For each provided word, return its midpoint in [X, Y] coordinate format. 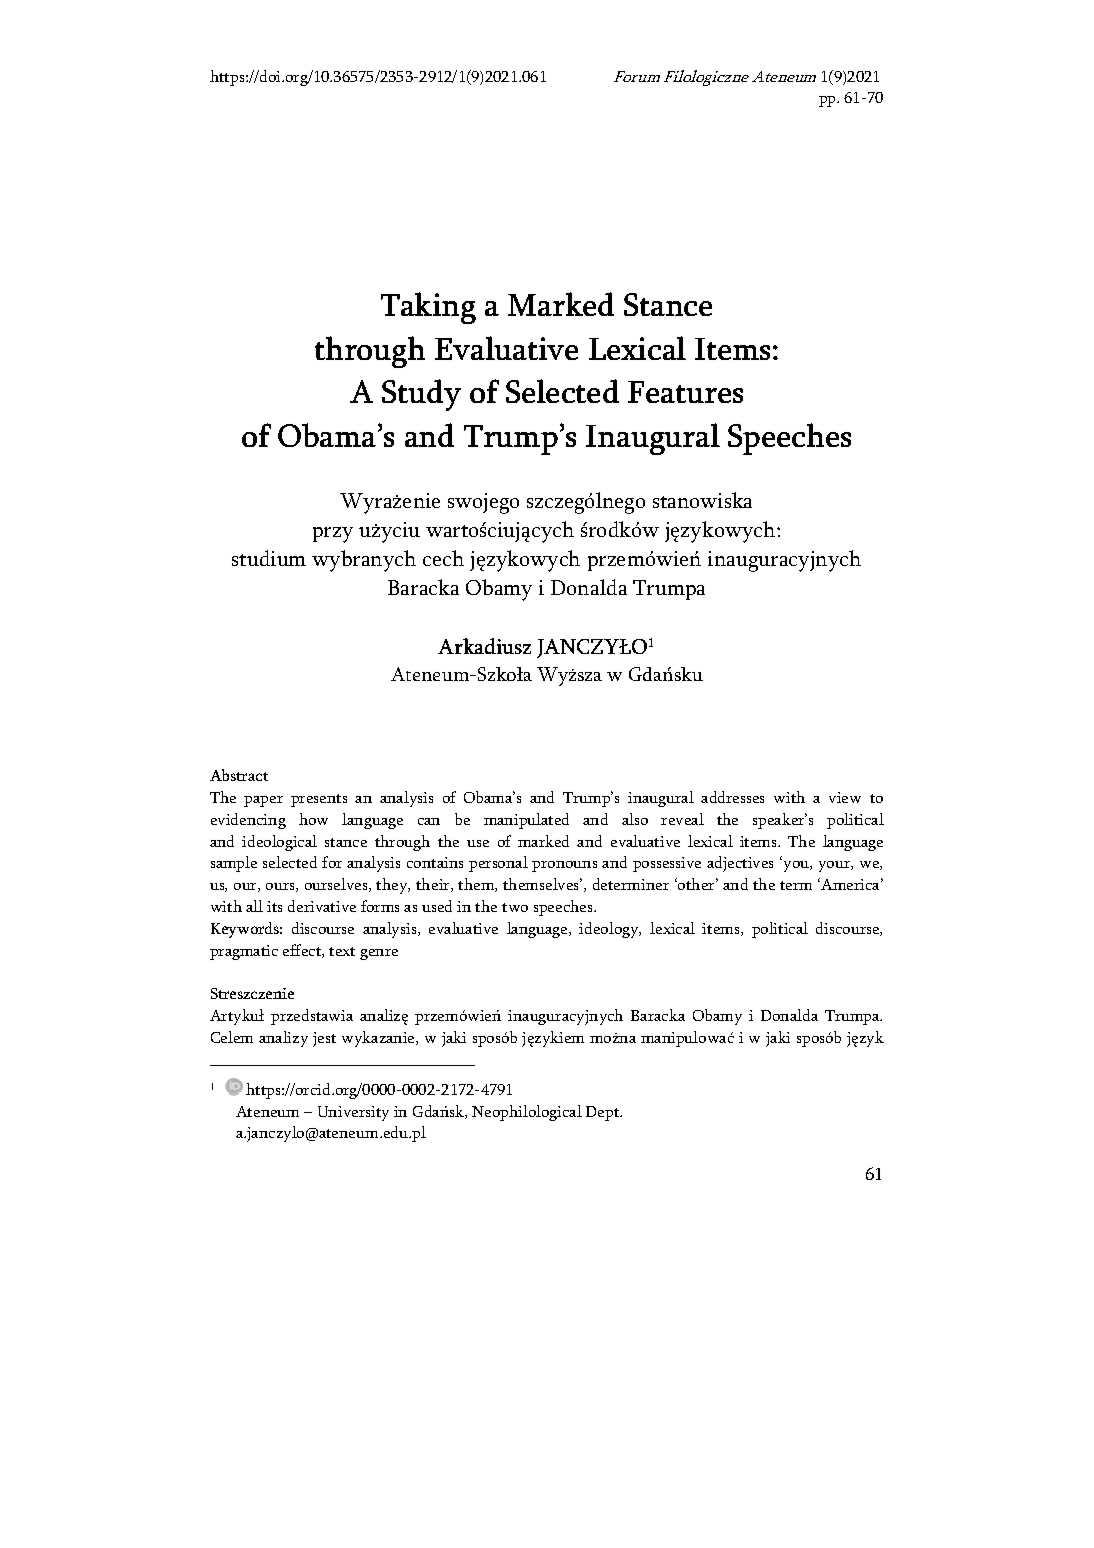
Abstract [239, 775]
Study [421, 395]
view [845, 797]
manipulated [526, 821]
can [429, 821]
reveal [682, 819]
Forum [637, 76]
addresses [732, 797]
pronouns [564, 866]
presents [319, 800]
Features [685, 392]
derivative [322, 906]
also [635, 819]
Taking [428, 308]
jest [324, 1039]
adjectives [740, 864]
